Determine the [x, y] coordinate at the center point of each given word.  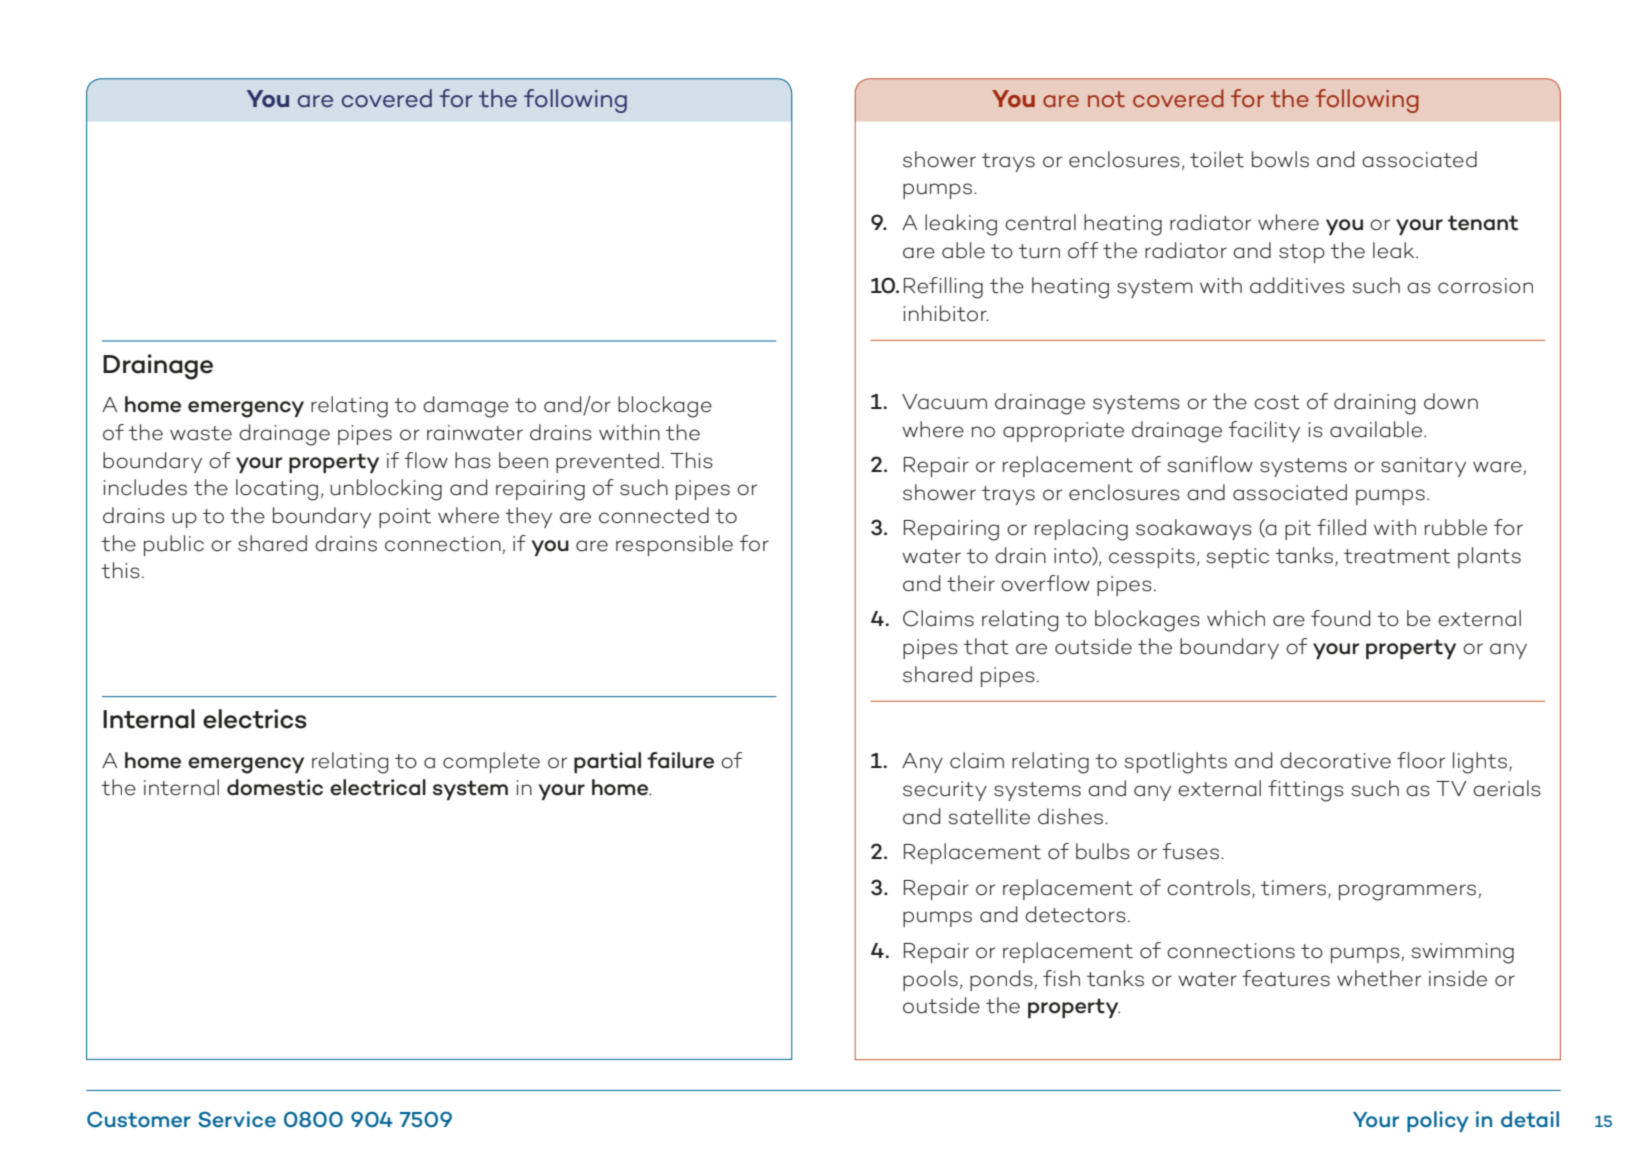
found [1340, 618]
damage [466, 407]
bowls [1280, 159]
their [971, 583]
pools [930, 980]
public [174, 545]
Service [237, 1119]
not [1106, 99]
